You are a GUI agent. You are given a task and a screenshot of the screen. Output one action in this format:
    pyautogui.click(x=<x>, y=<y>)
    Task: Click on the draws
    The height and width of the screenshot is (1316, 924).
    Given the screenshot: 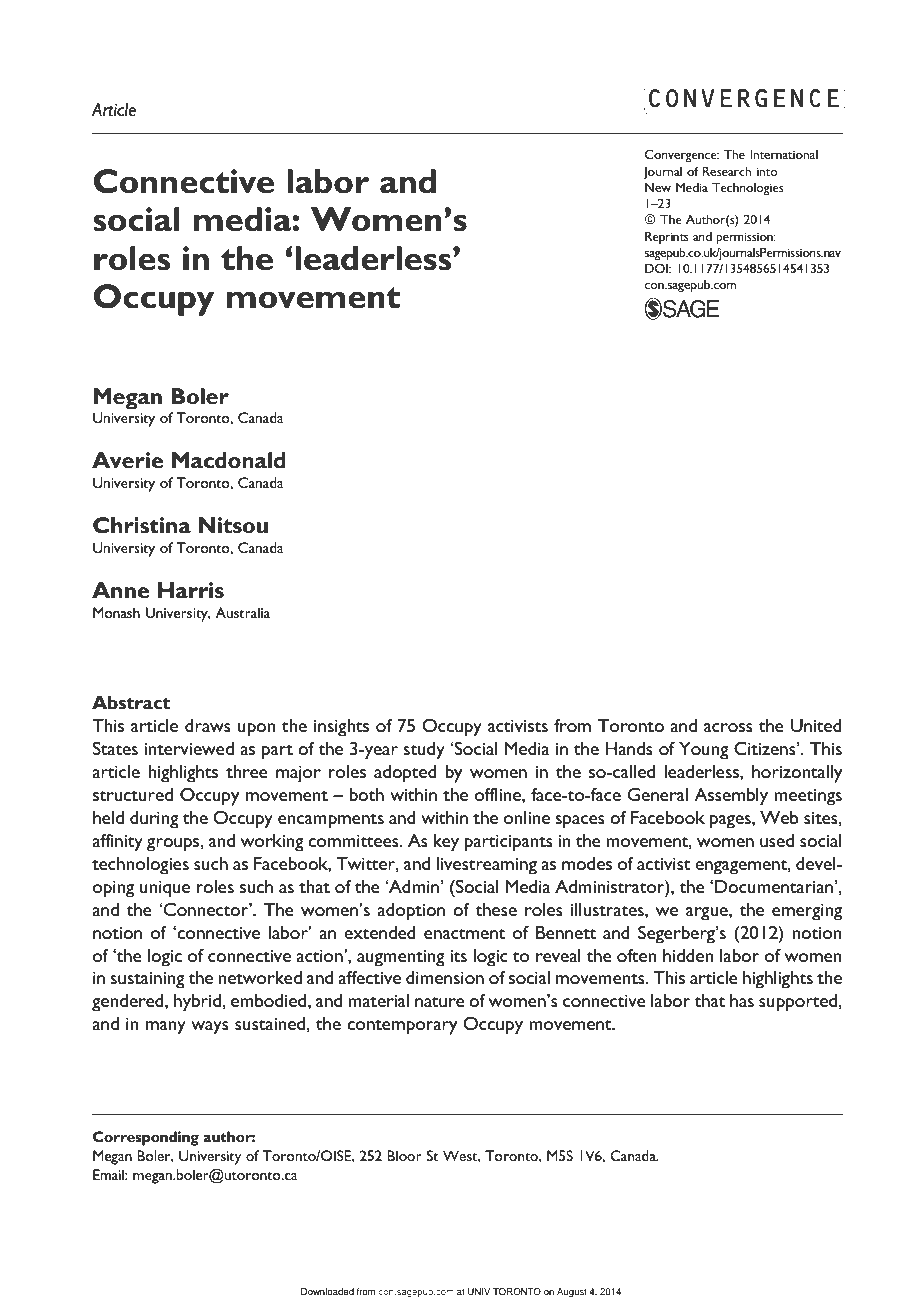 What is the action you would take?
    pyautogui.click(x=208, y=725)
